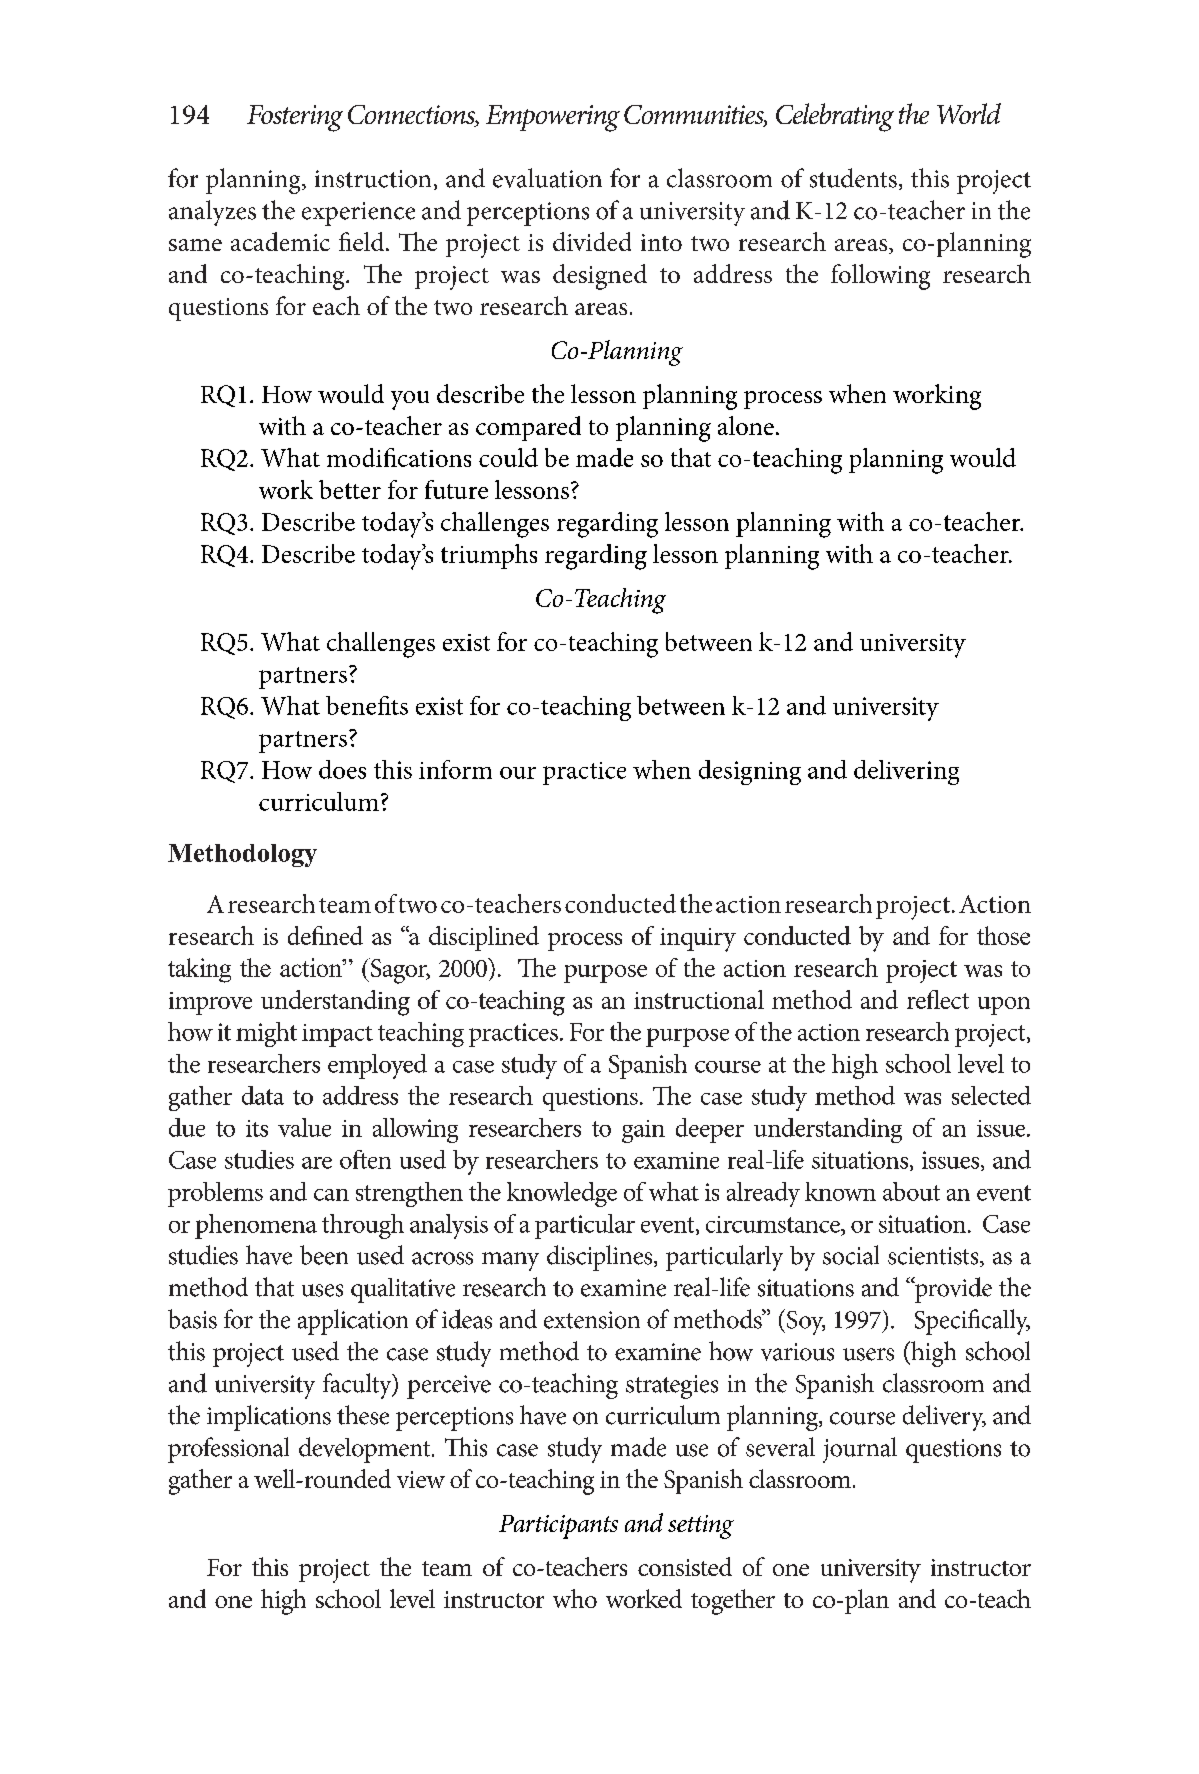  Describe the element at coordinates (906, 772) in the image. I see `delivering` at that location.
